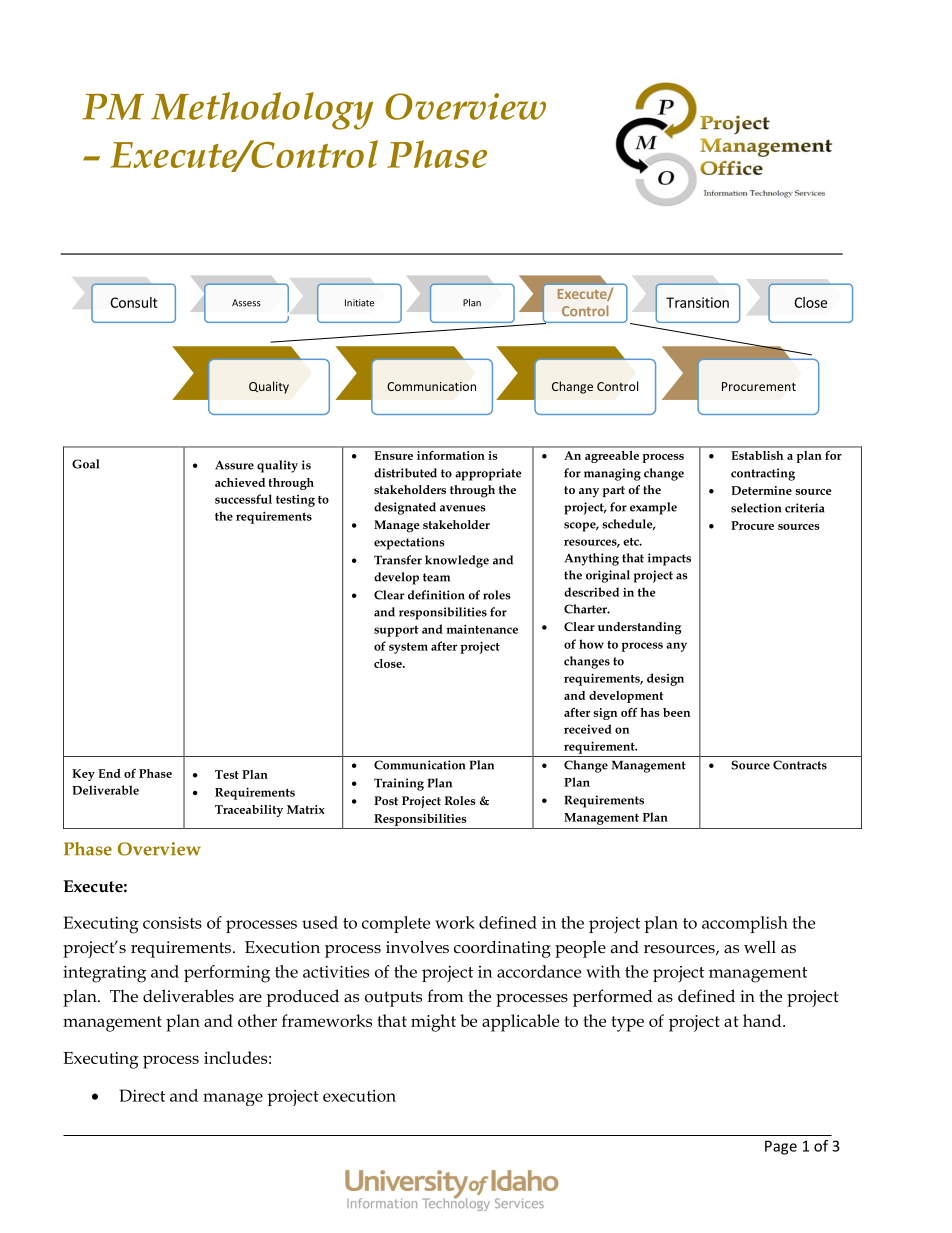  What do you see at coordinates (433, 1023) in the screenshot?
I see `might` at bounding box center [433, 1023].
